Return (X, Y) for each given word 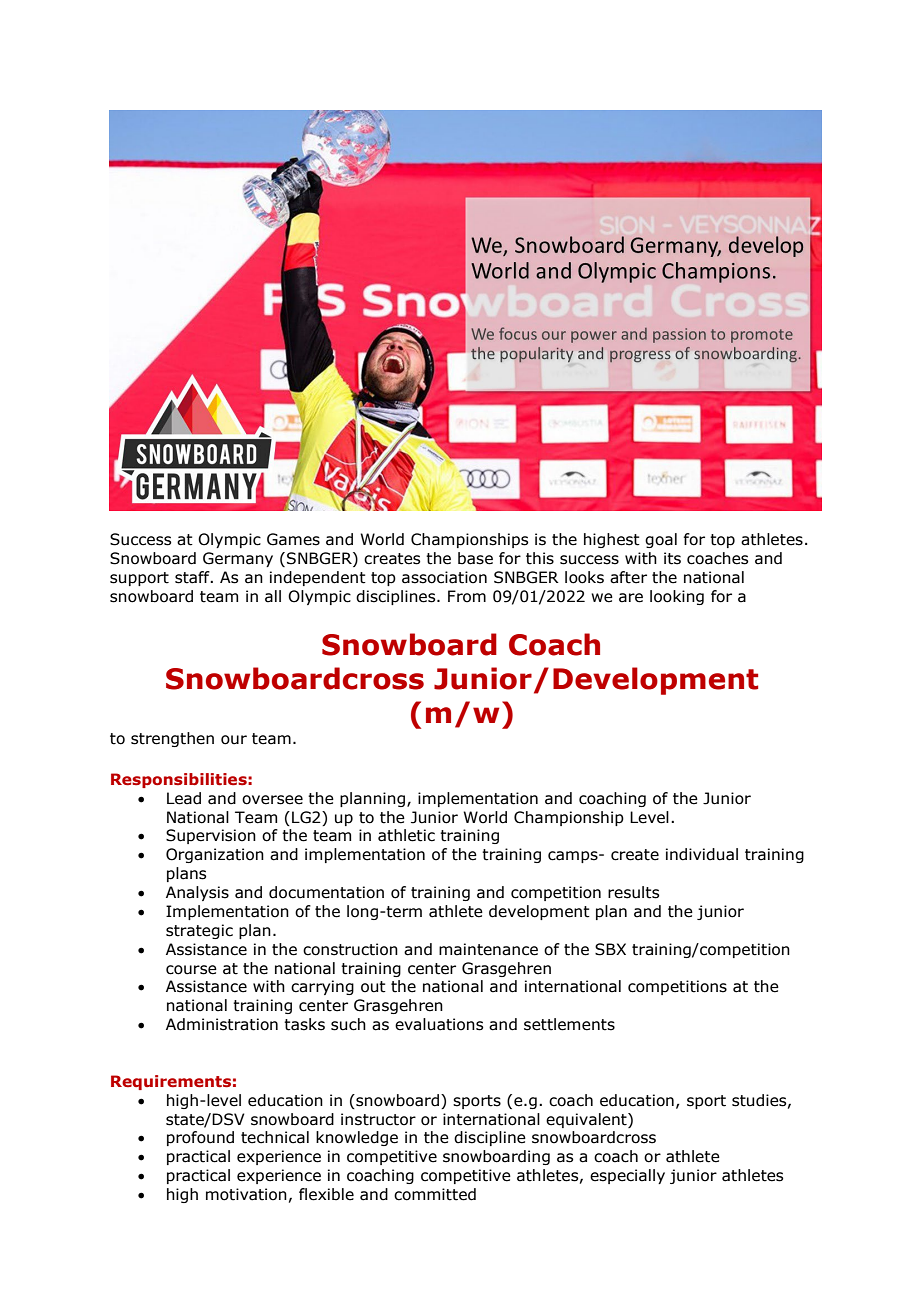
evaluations (439, 1024)
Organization (215, 855)
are (631, 598)
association (444, 577)
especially (627, 1176)
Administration (222, 1024)
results (633, 892)
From (467, 596)
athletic (406, 835)
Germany (238, 559)
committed (435, 1194)
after (628, 577)
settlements (569, 1024)
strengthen (172, 739)
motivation (246, 1194)
